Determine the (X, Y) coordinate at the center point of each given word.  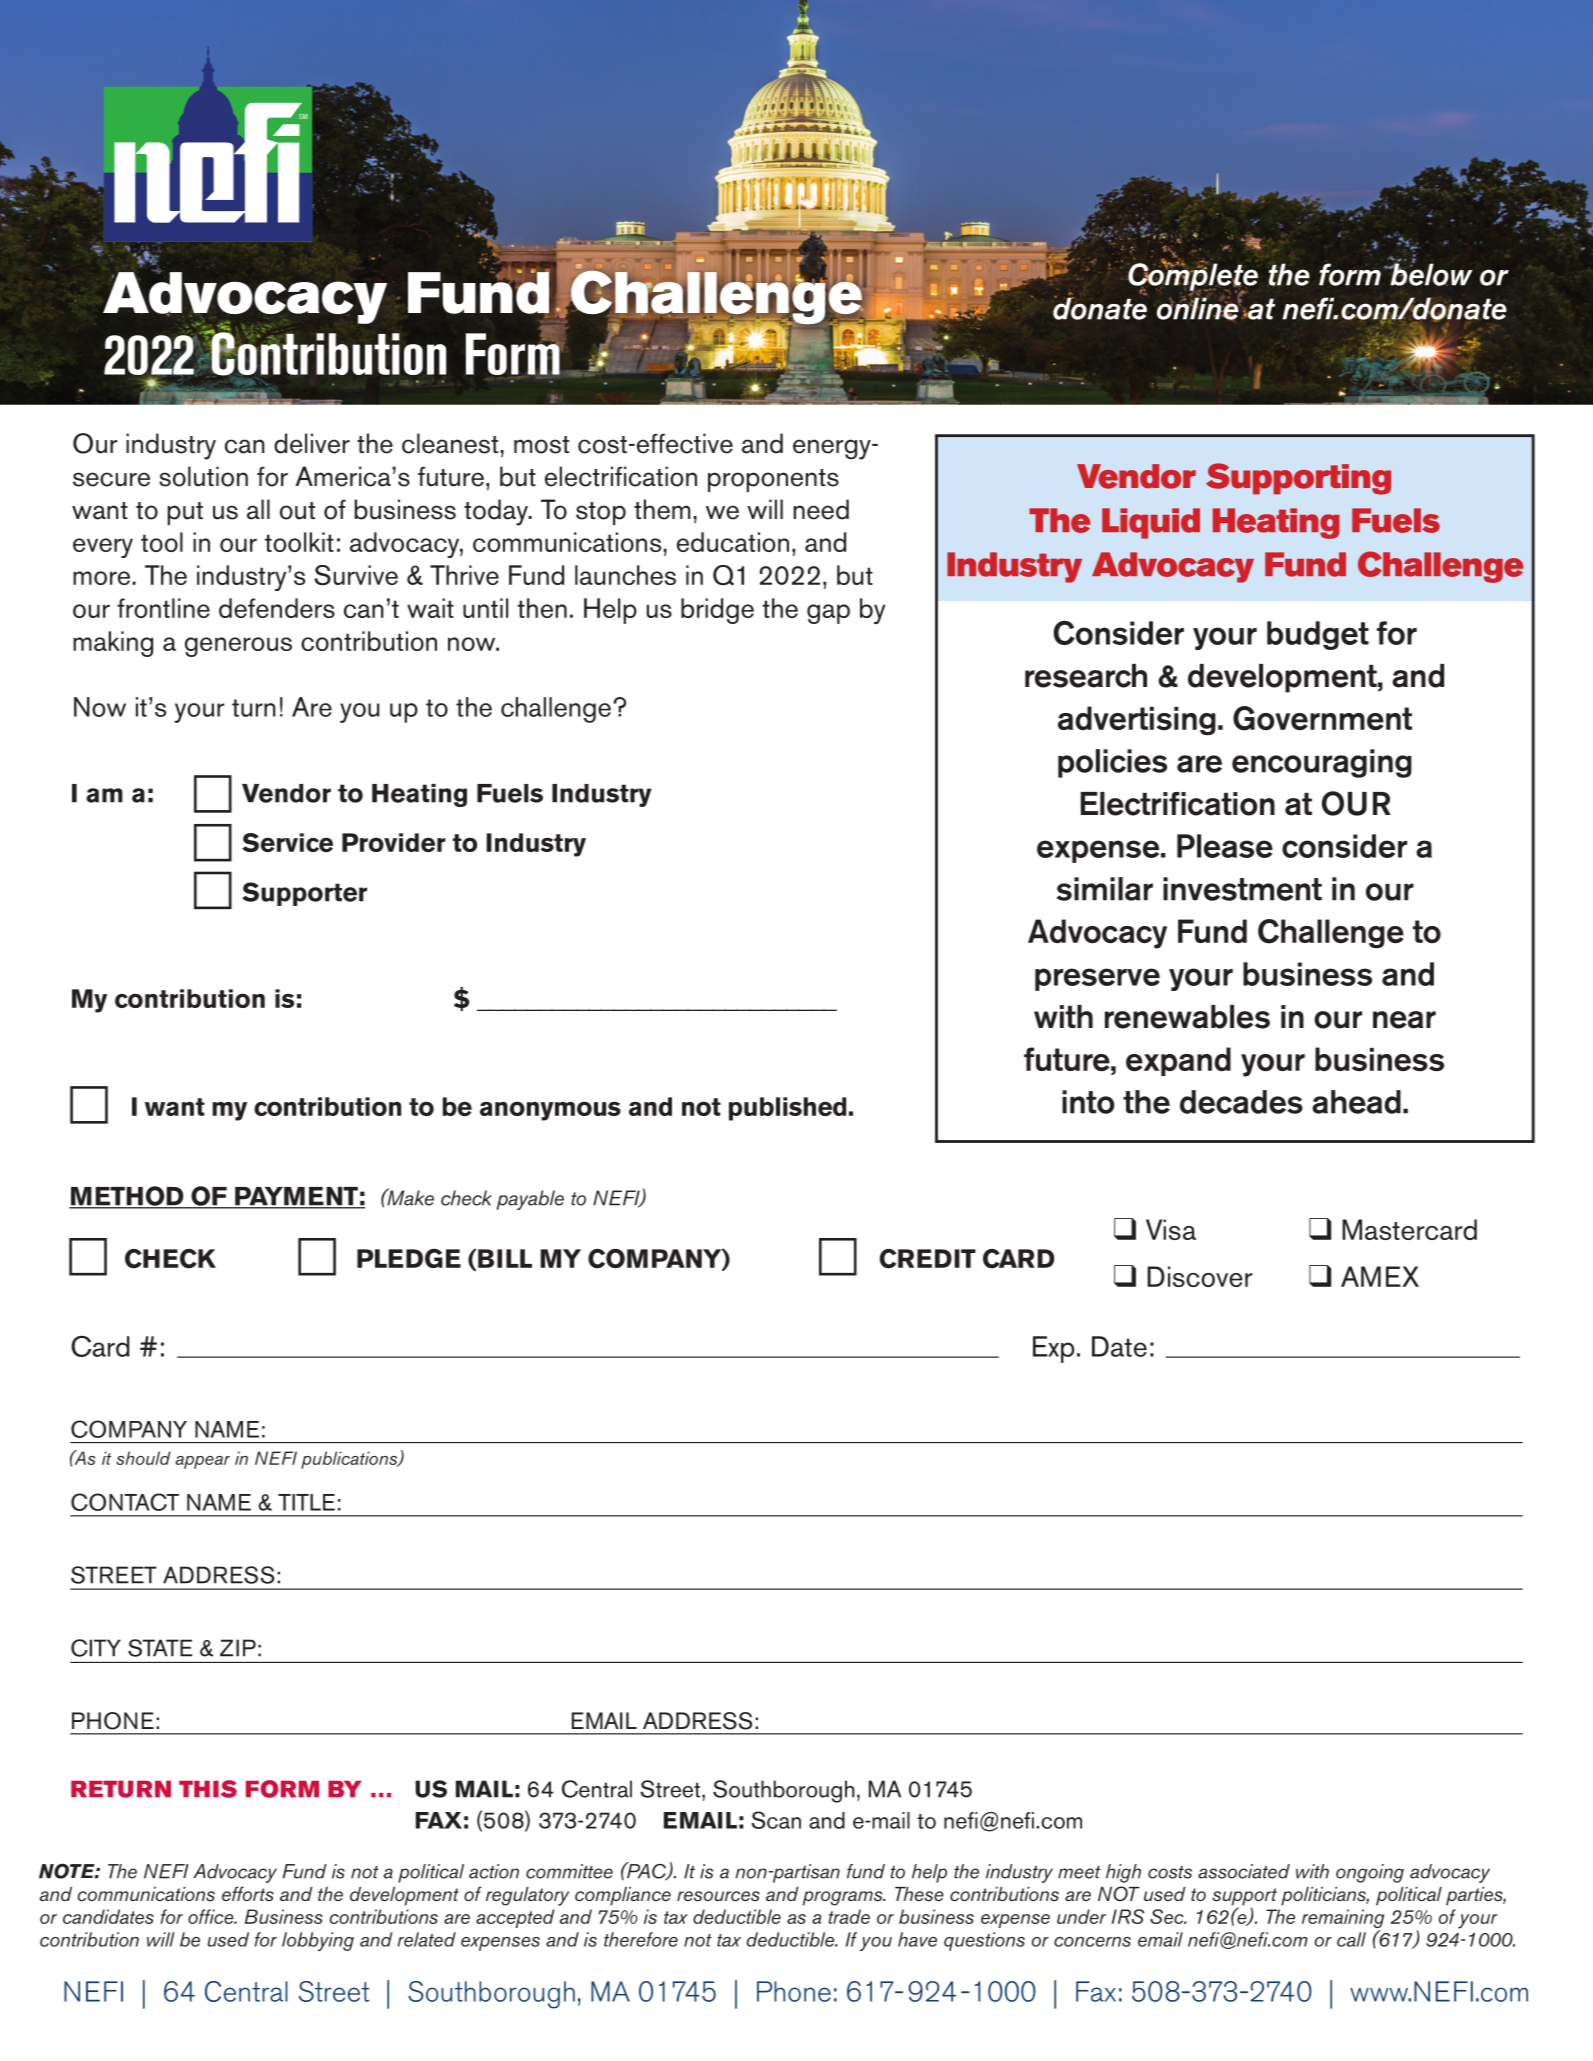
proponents (773, 480)
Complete (1193, 277)
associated (1244, 1871)
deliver (312, 443)
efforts (248, 1893)
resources (718, 1896)
